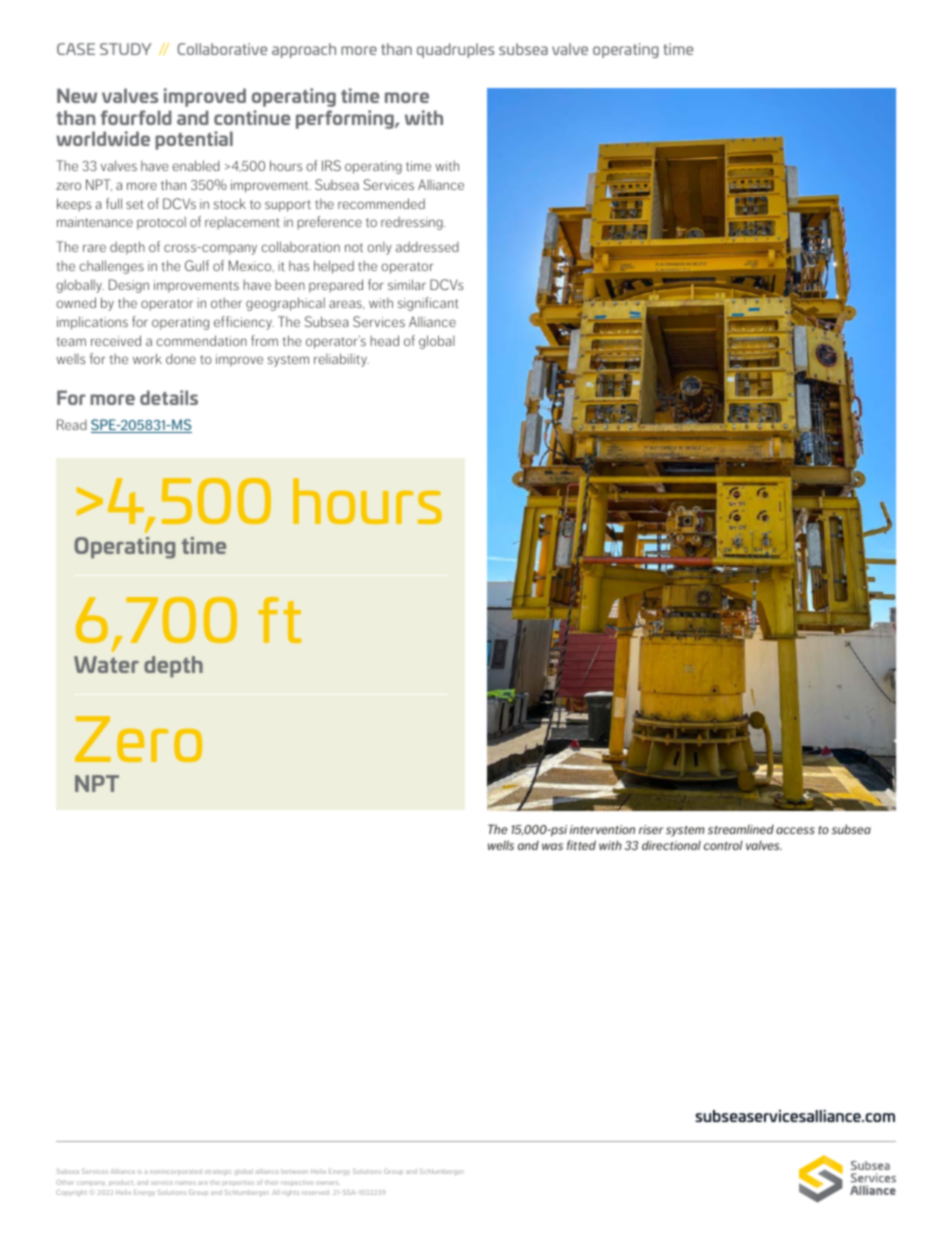 This screenshot has height=1233, width=952. I want to click on fourfold, so click(136, 117).
